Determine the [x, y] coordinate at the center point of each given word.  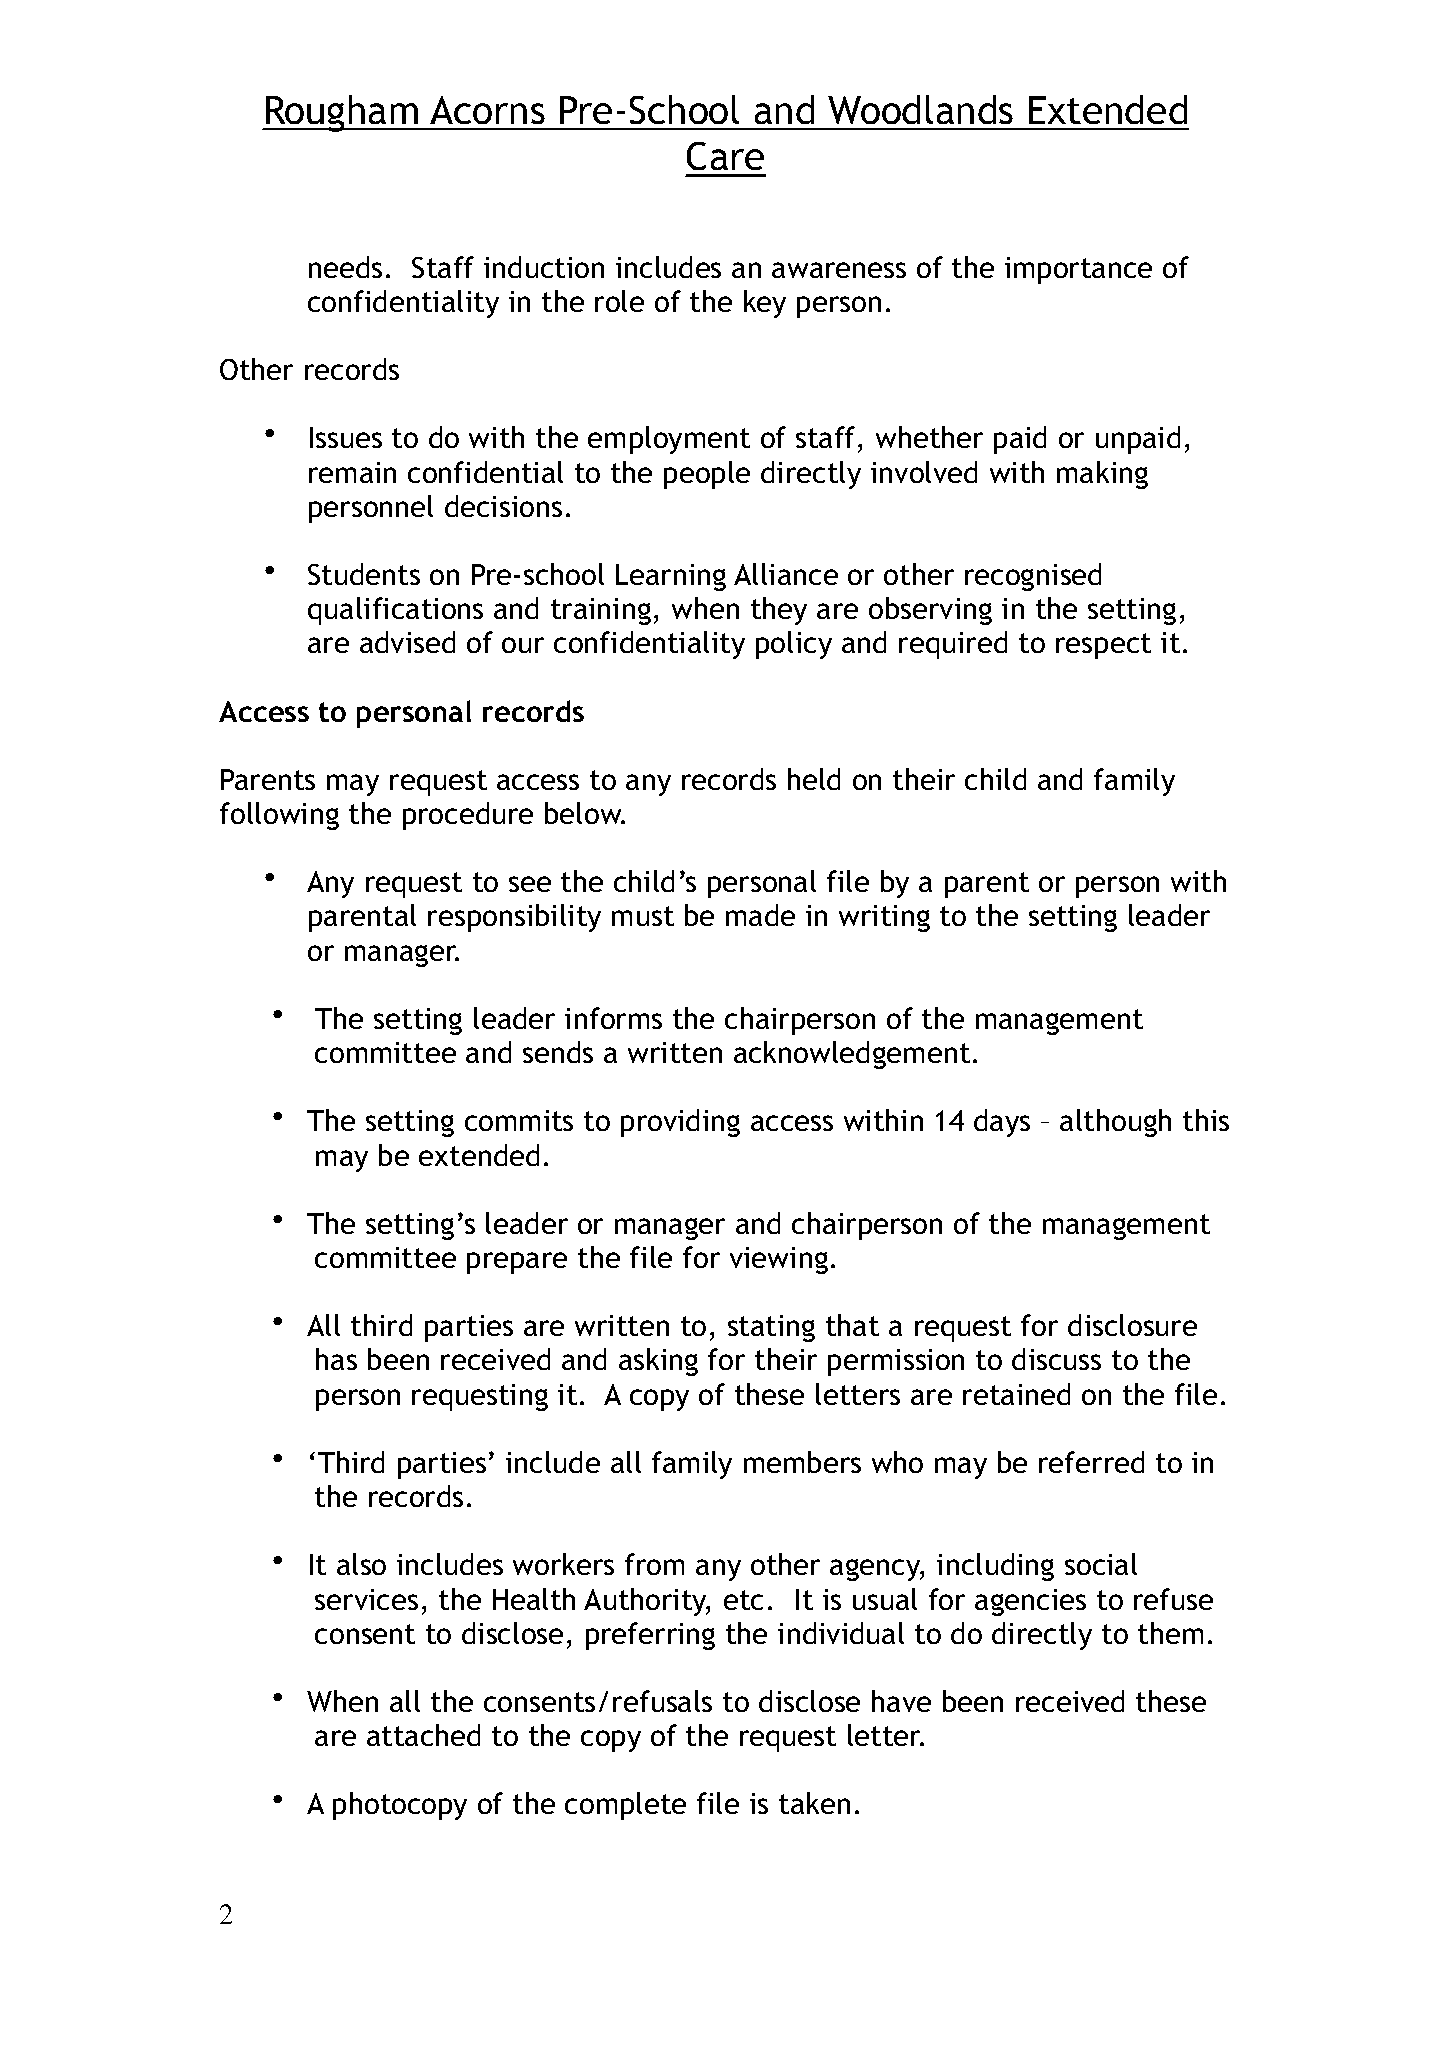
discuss [1056, 1359]
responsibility [514, 918]
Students [364, 574]
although [1115, 1123]
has [336, 1359]
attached [423, 1735]
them [1170, 1633]
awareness [839, 270]
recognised [1033, 577]
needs [345, 267]
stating [771, 1328]
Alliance [786, 574]
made [760, 915]
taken [814, 1803]
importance [1078, 270]
